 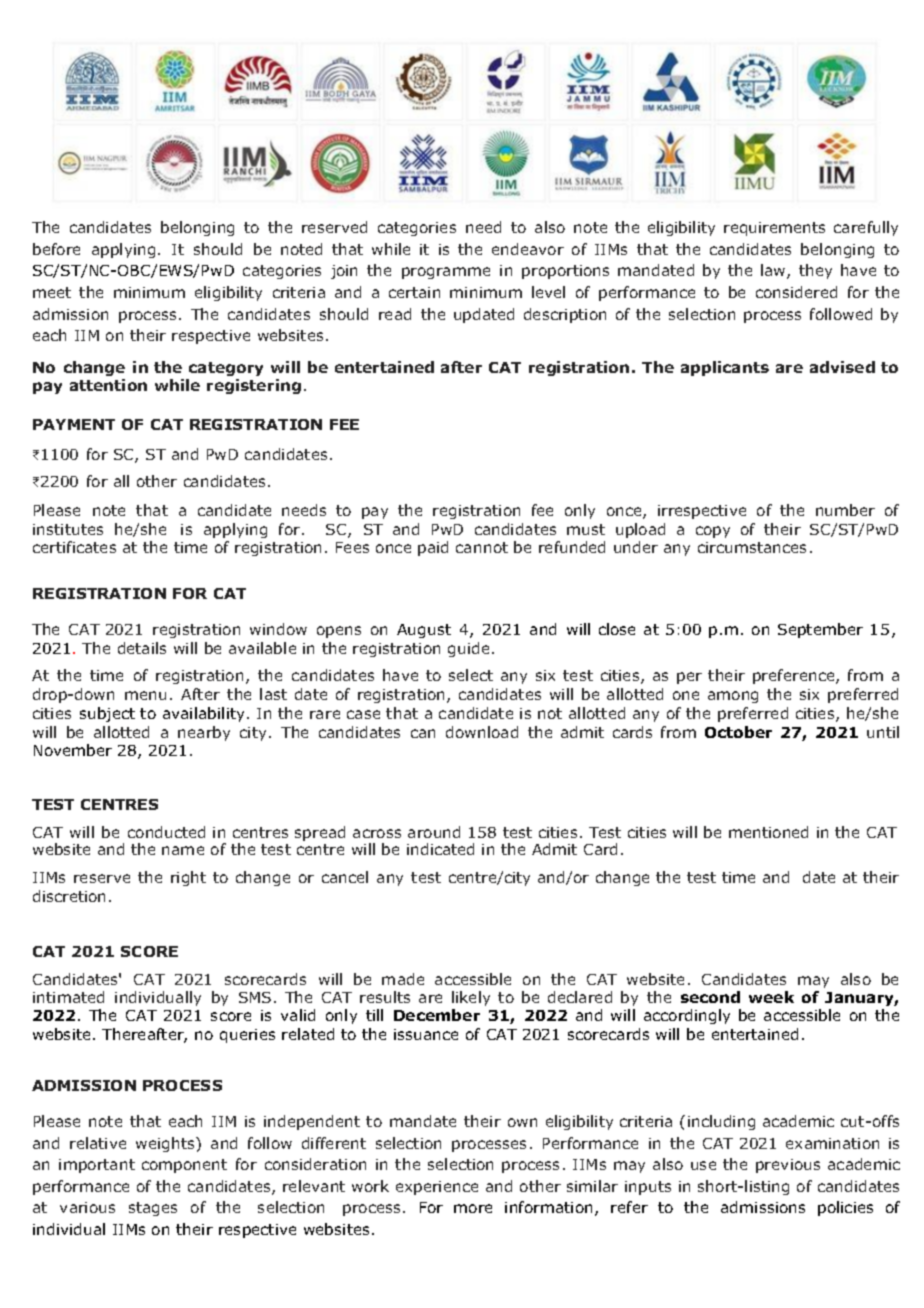 I want to click on mentioned, so click(x=768, y=832).
